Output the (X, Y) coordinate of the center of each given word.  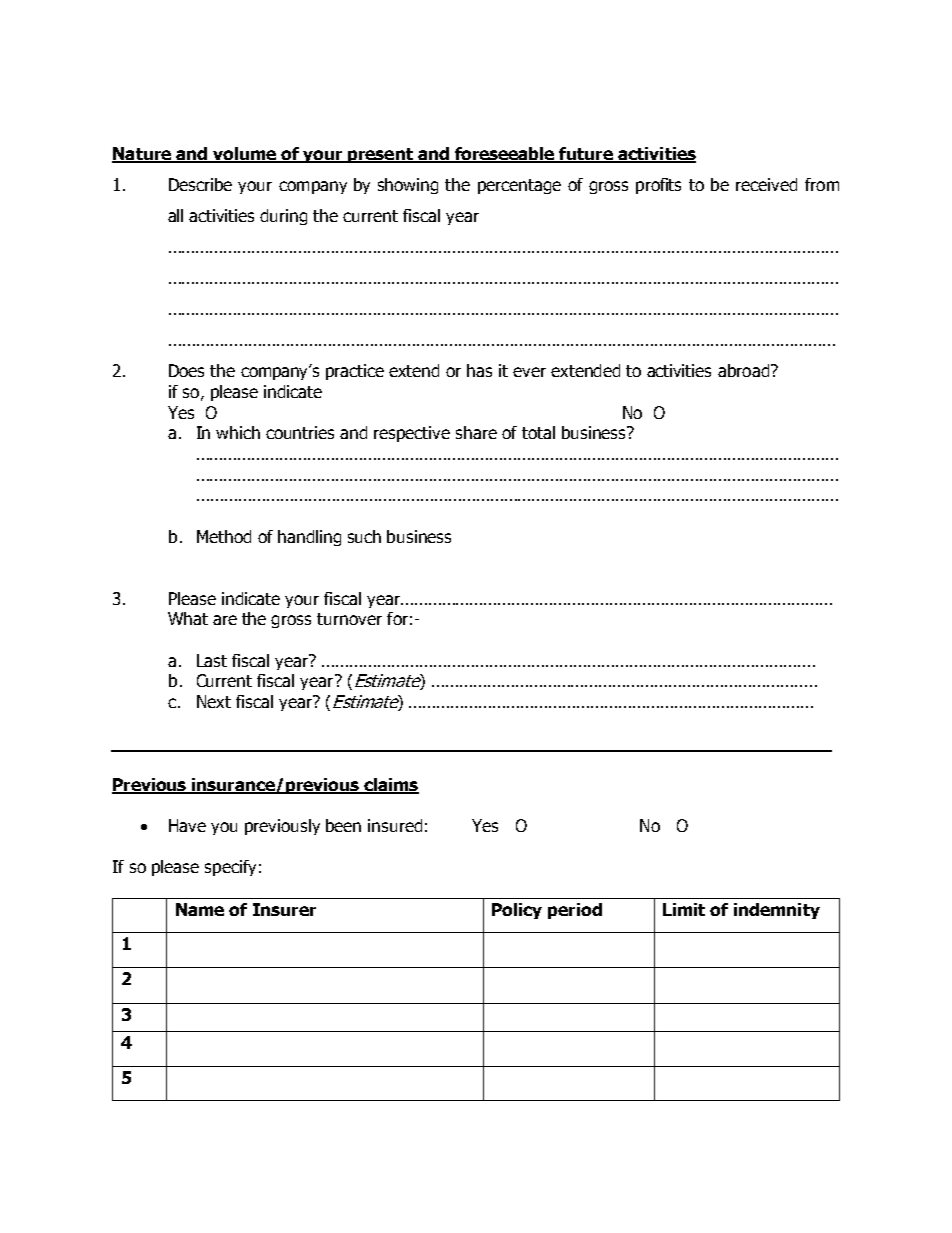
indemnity (777, 911)
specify (230, 868)
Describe (200, 184)
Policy (517, 911)
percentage (519, 186)
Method (224, 536)
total (538, 432)
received (766, 184)
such (364, 536)
